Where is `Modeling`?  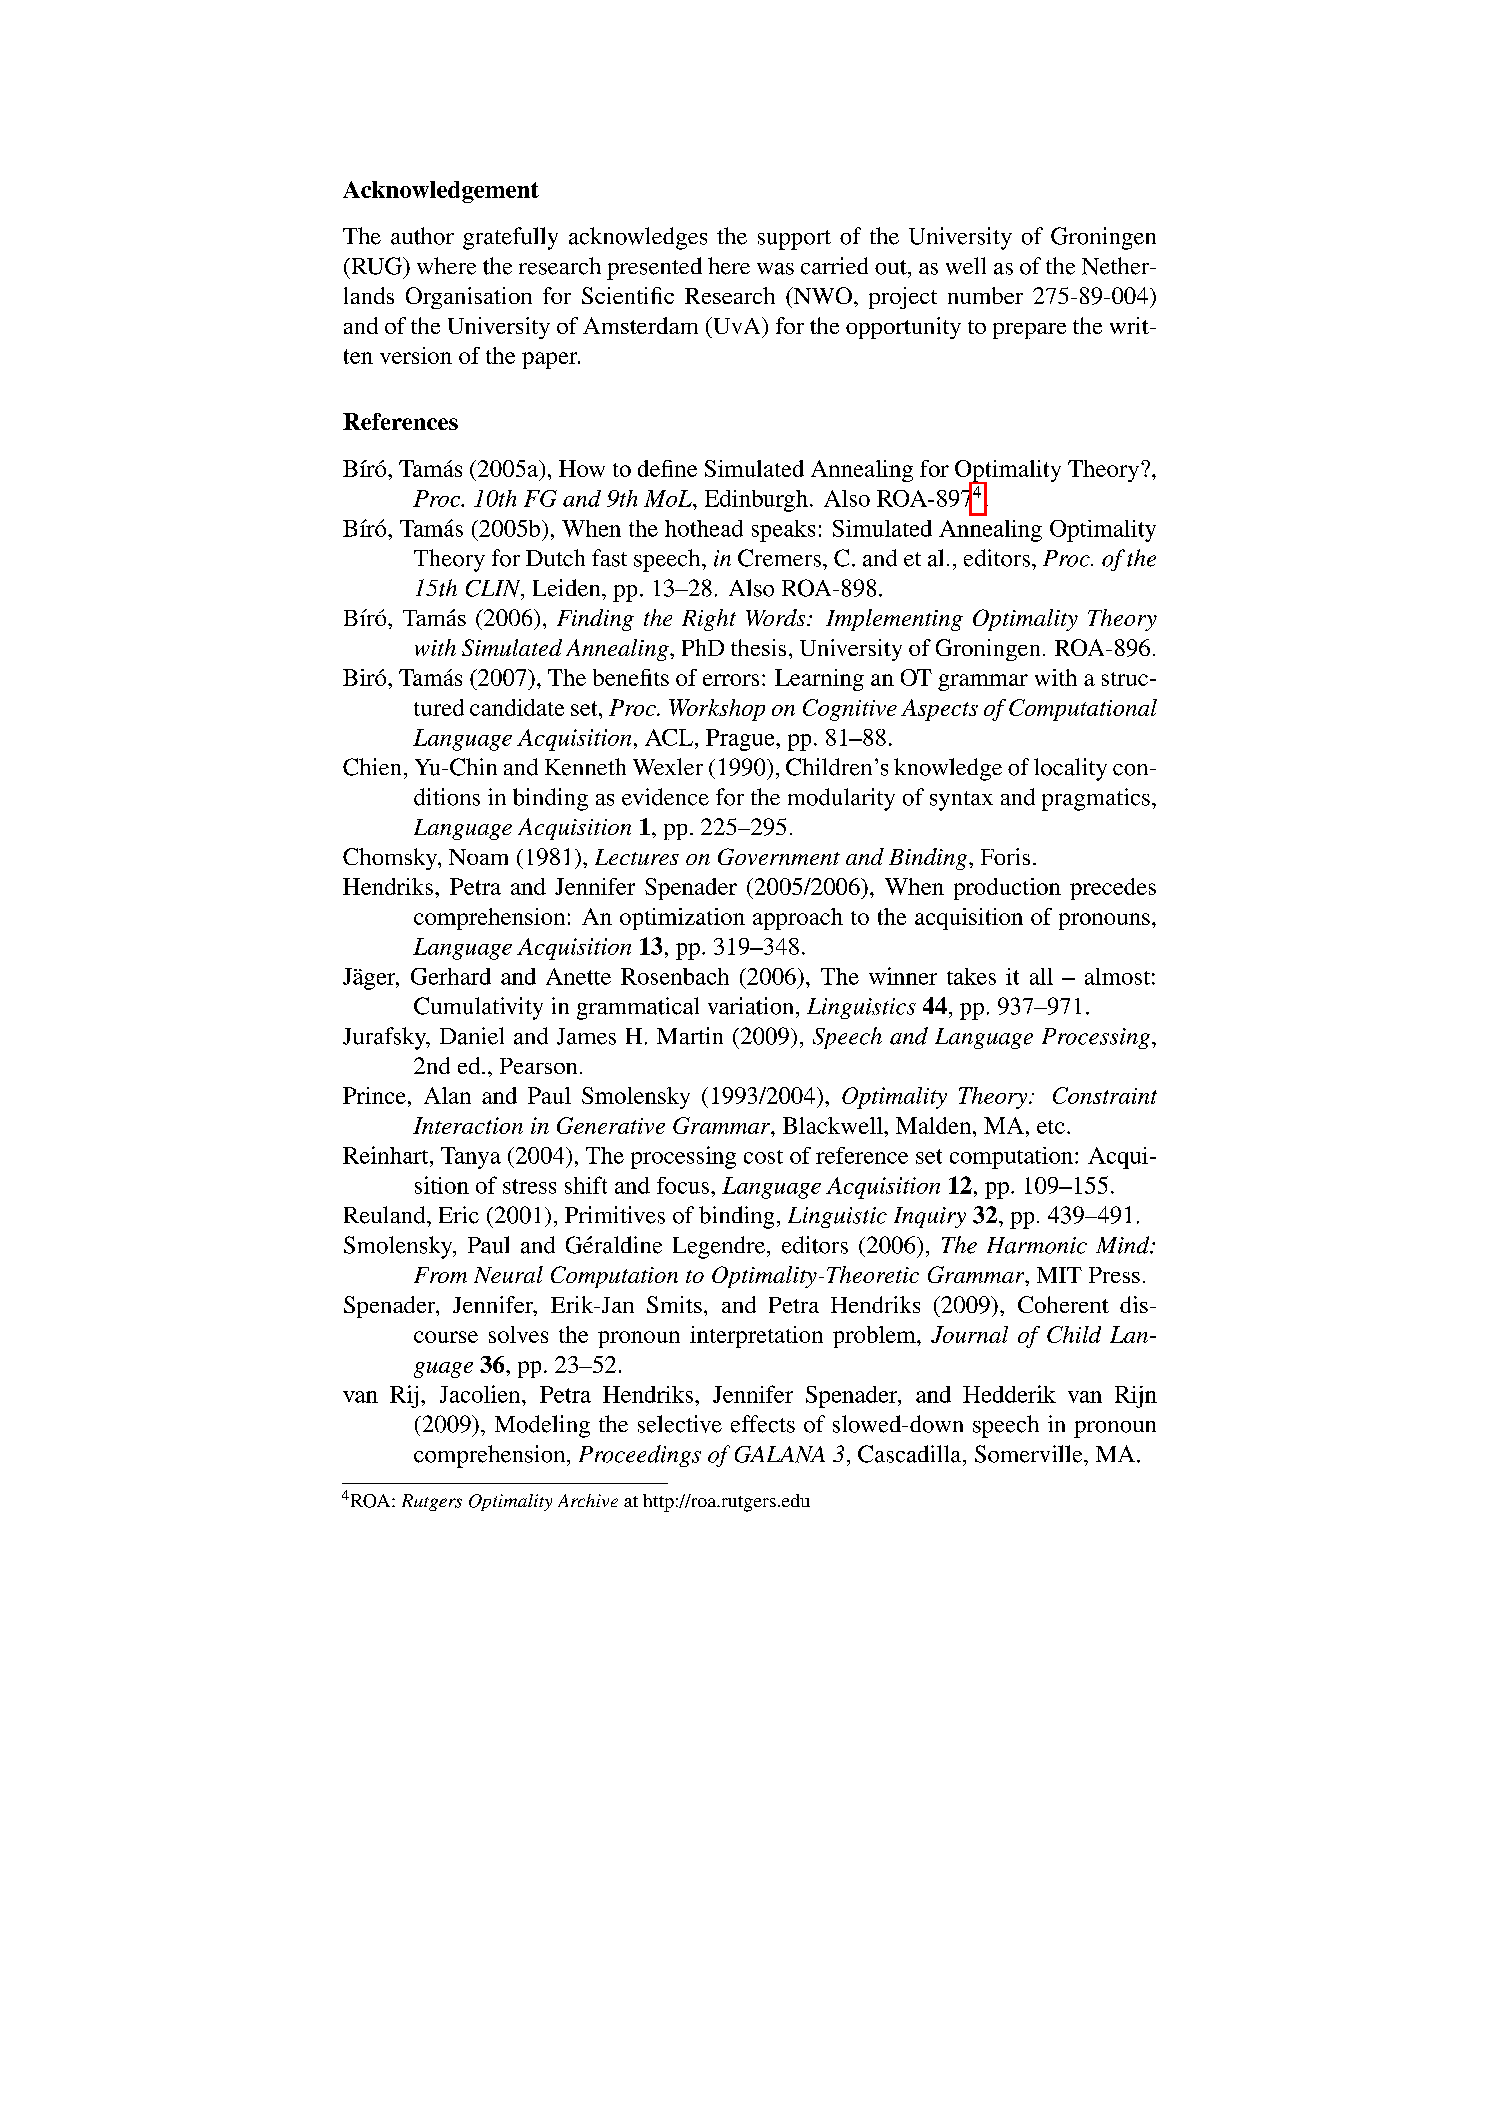 Modeling is located at coordinates (542, 1426).
